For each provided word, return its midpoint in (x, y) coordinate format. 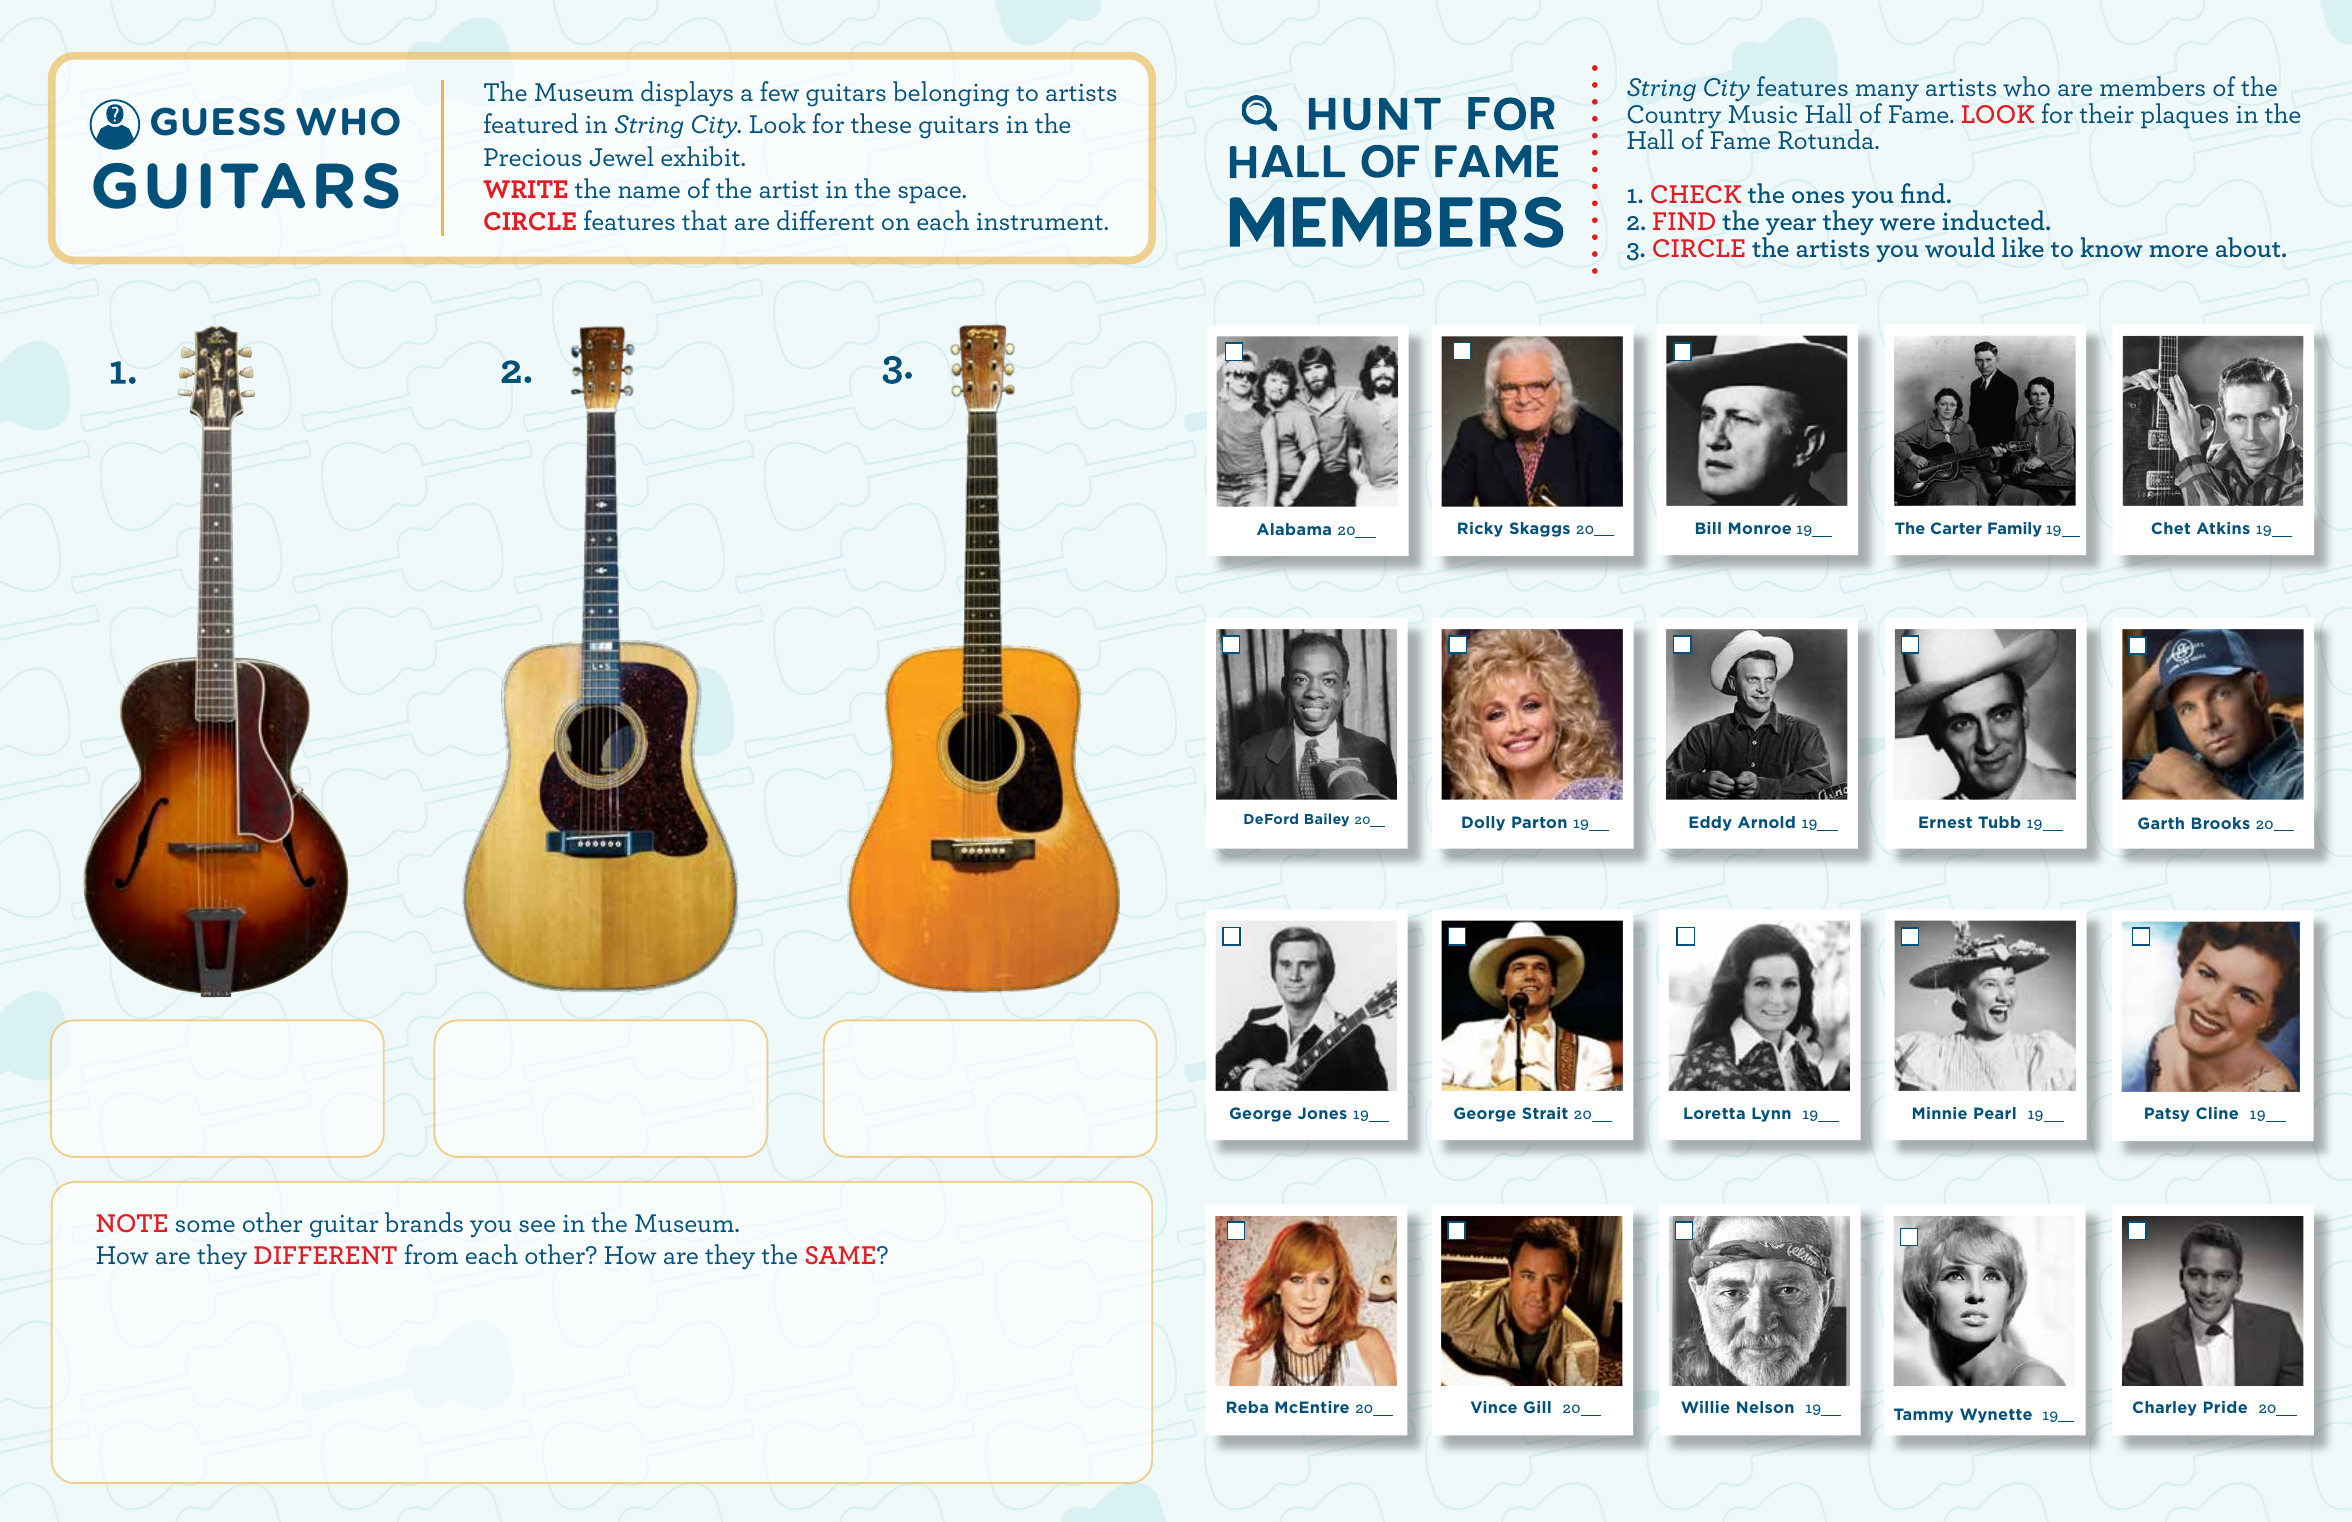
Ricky (1480, 529)
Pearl (1995, 1113)
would (1960, 247)
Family (2015, 529)
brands (424, 1222)
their (2106, 113)
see (537, 1226)
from (431, 1254)
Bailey (1327, 820)
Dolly (1483, 823)
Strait (1545, 1113)
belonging (951, 94)
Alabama (1294, 529)
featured (531, 123)
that (704, 220)
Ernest (1945, 822)
